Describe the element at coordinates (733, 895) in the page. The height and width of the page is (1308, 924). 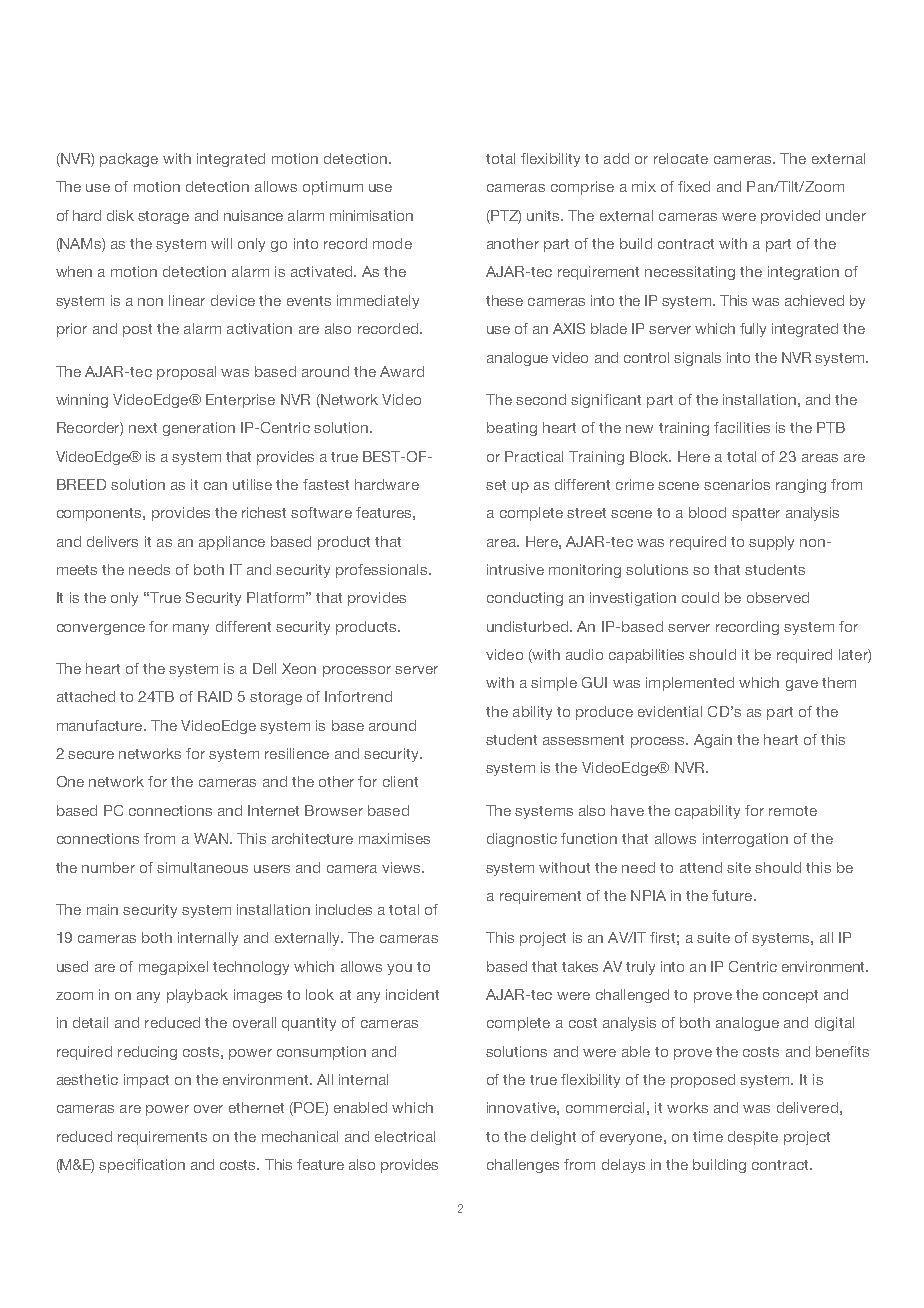
I see `future` at that location.
